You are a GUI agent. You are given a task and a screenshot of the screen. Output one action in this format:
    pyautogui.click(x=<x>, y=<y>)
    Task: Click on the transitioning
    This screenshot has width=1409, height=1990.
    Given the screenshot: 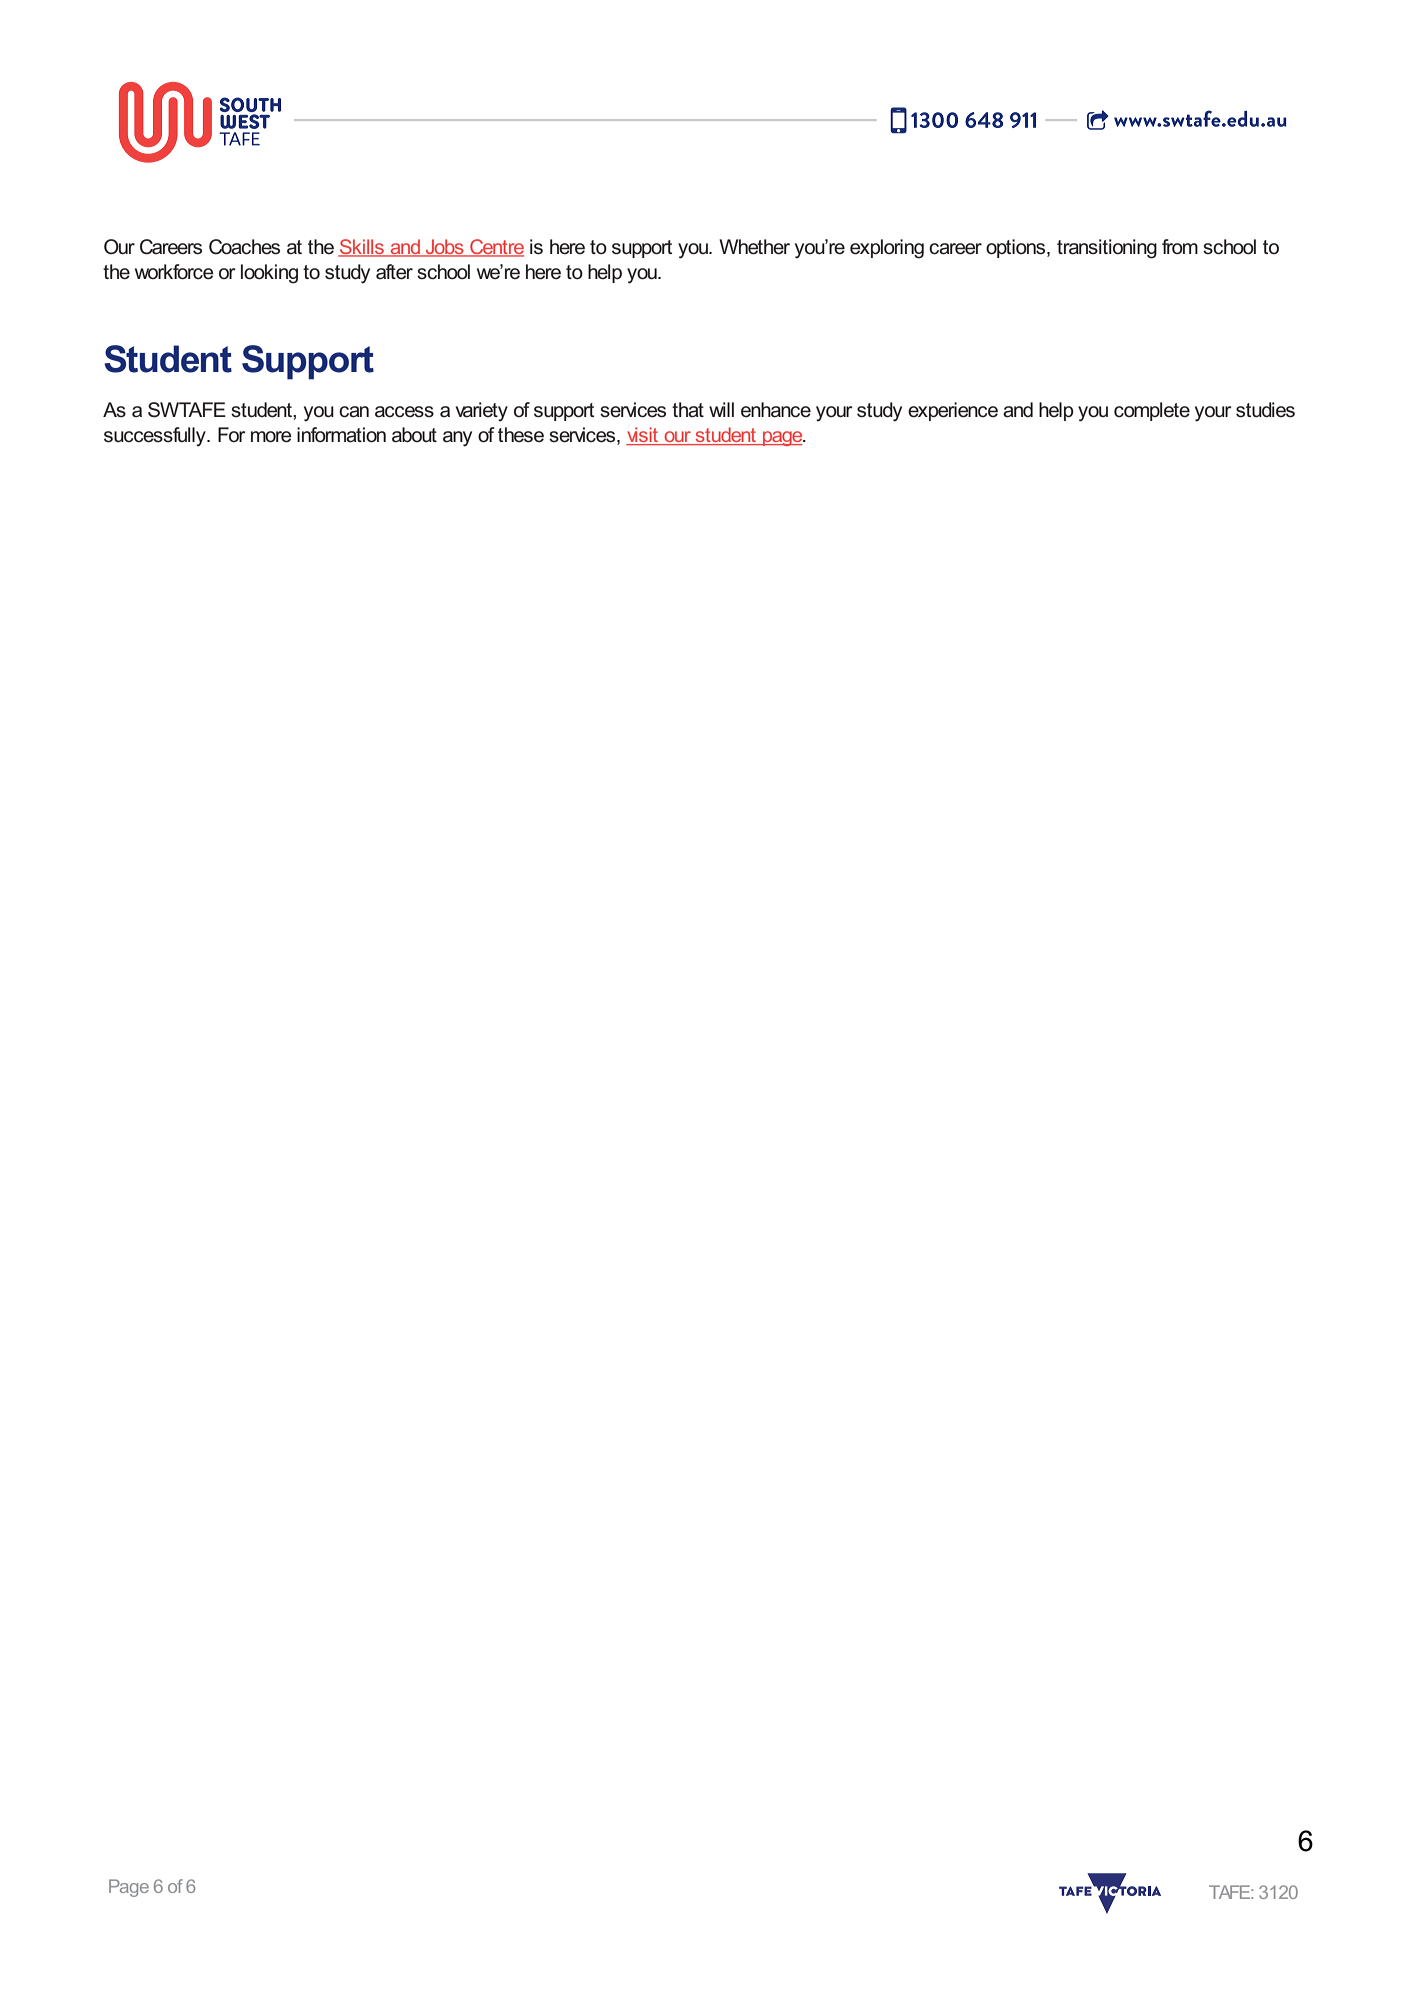 What is the action you would take?
    pyautogui.click(x=1107, y=249)
